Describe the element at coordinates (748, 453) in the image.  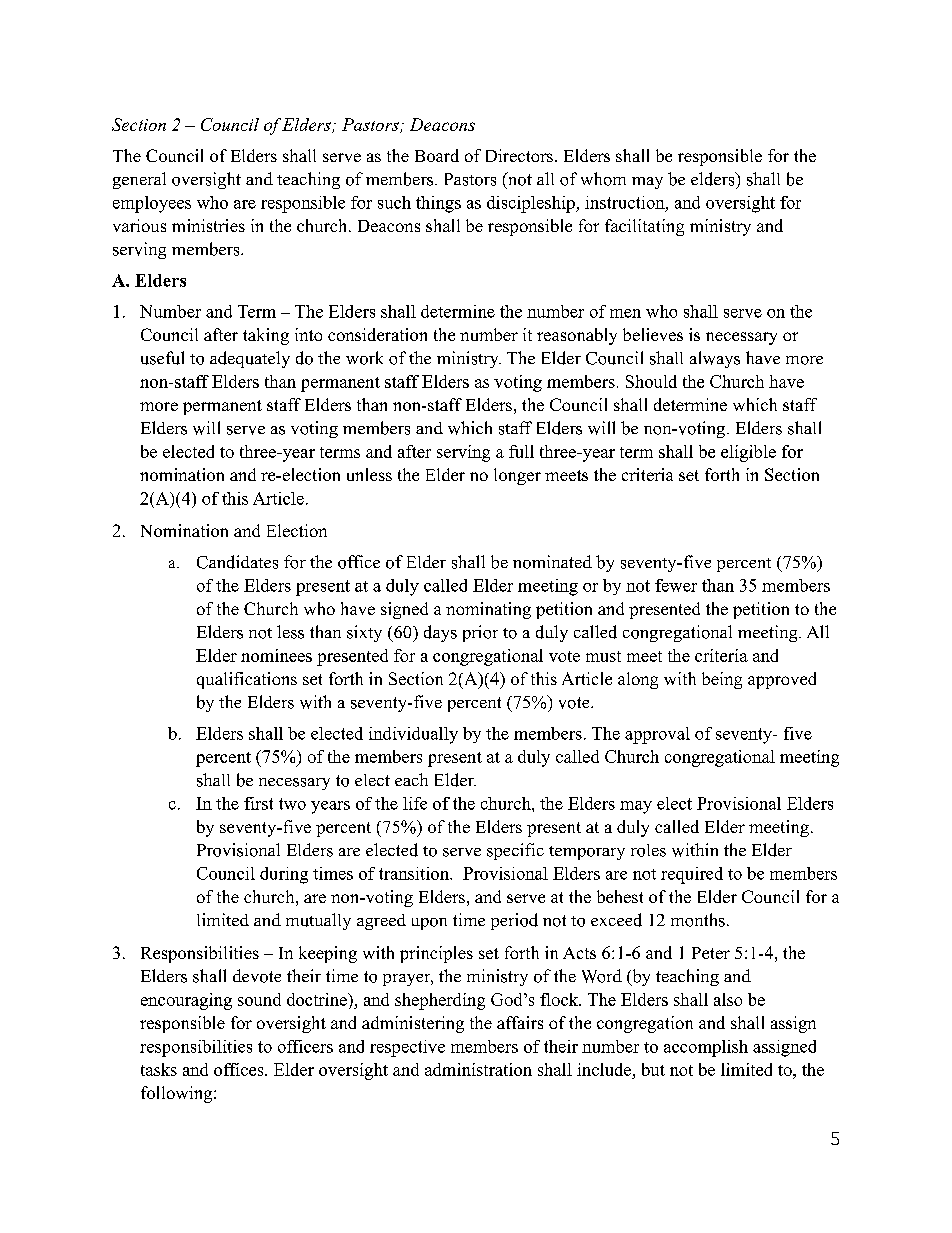
I see `eligible` at that location.
